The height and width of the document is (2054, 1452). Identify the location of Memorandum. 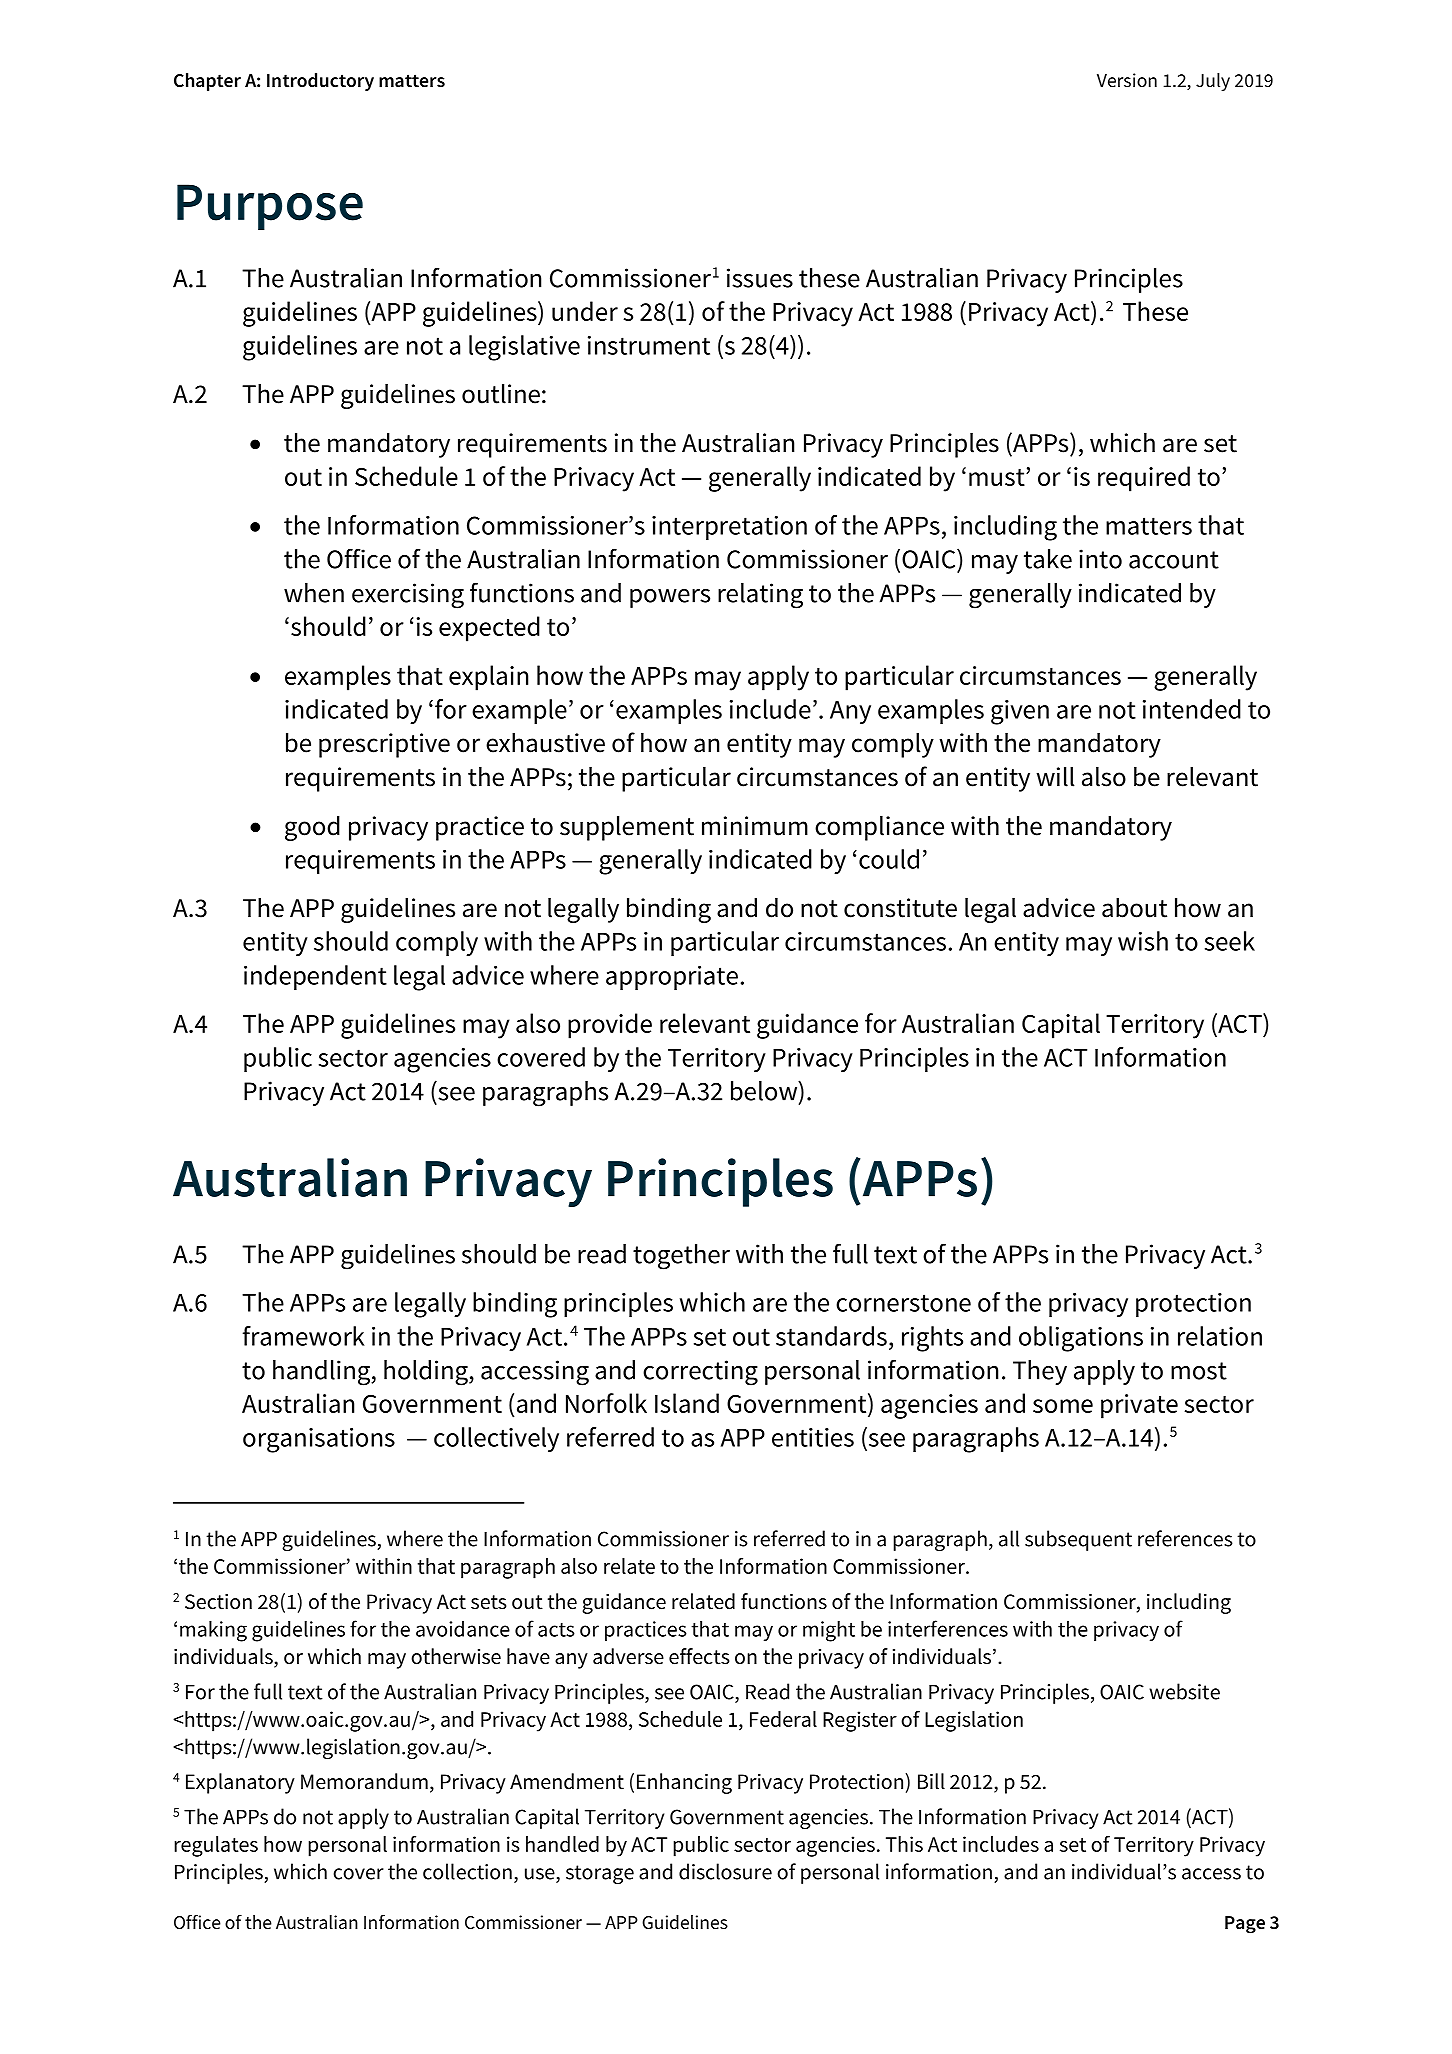
(364, 1781).
